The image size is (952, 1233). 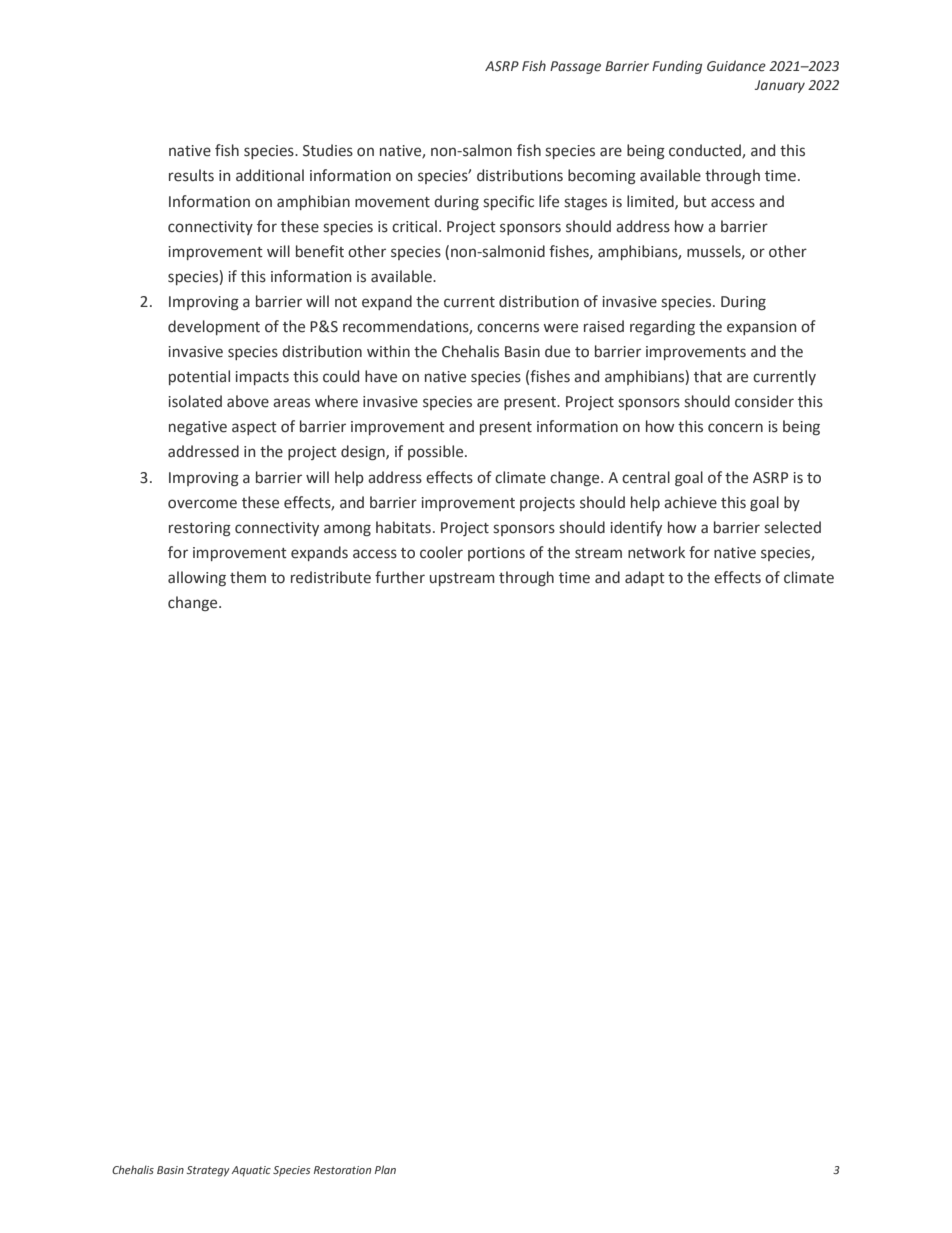 I want to click on Plan, so click(x=385, y=1169).
